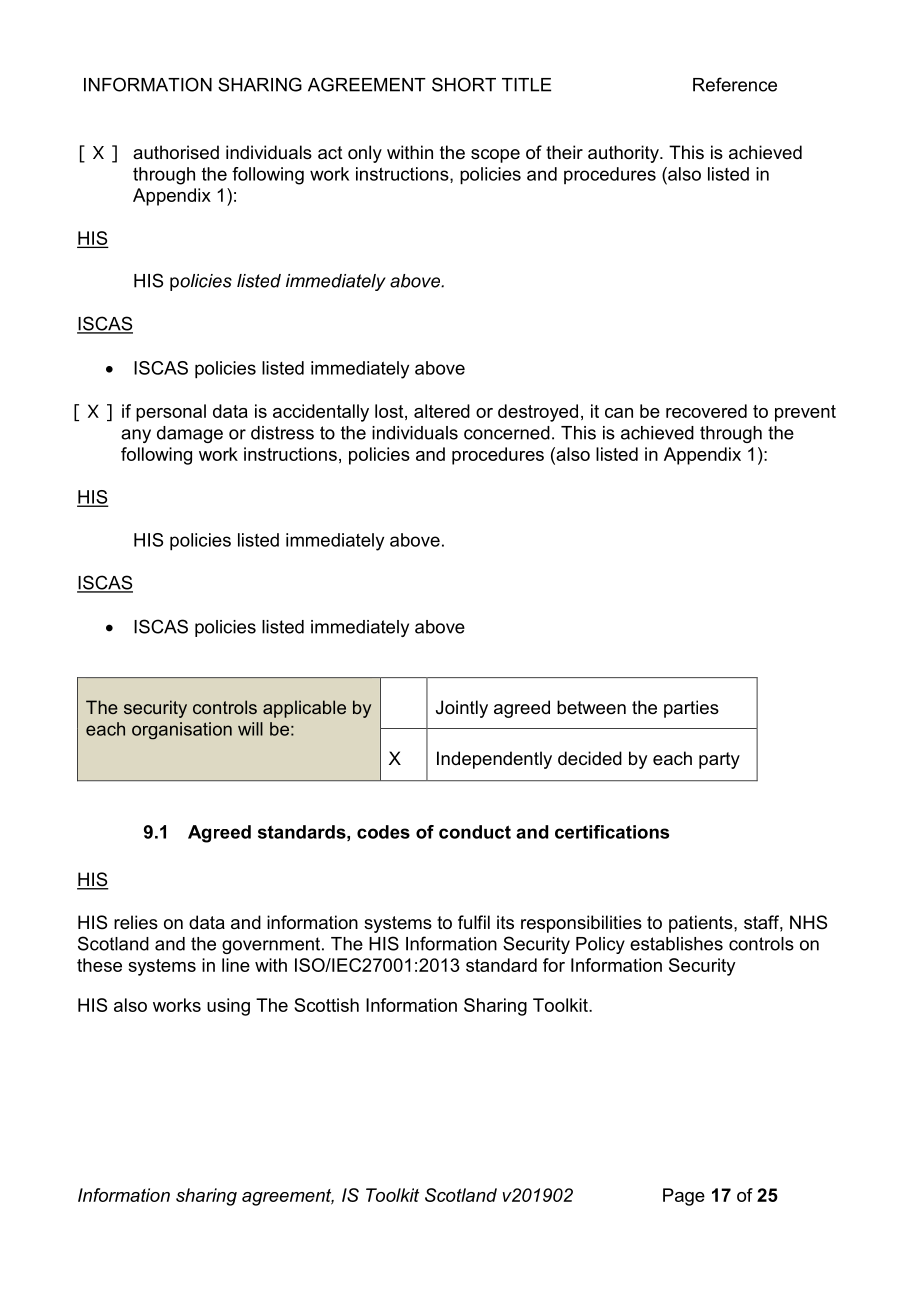 The image size is (924, 1308). Describe the element at coordinates (464, 84) in the screenshot. I see `SHORT` at that location.
